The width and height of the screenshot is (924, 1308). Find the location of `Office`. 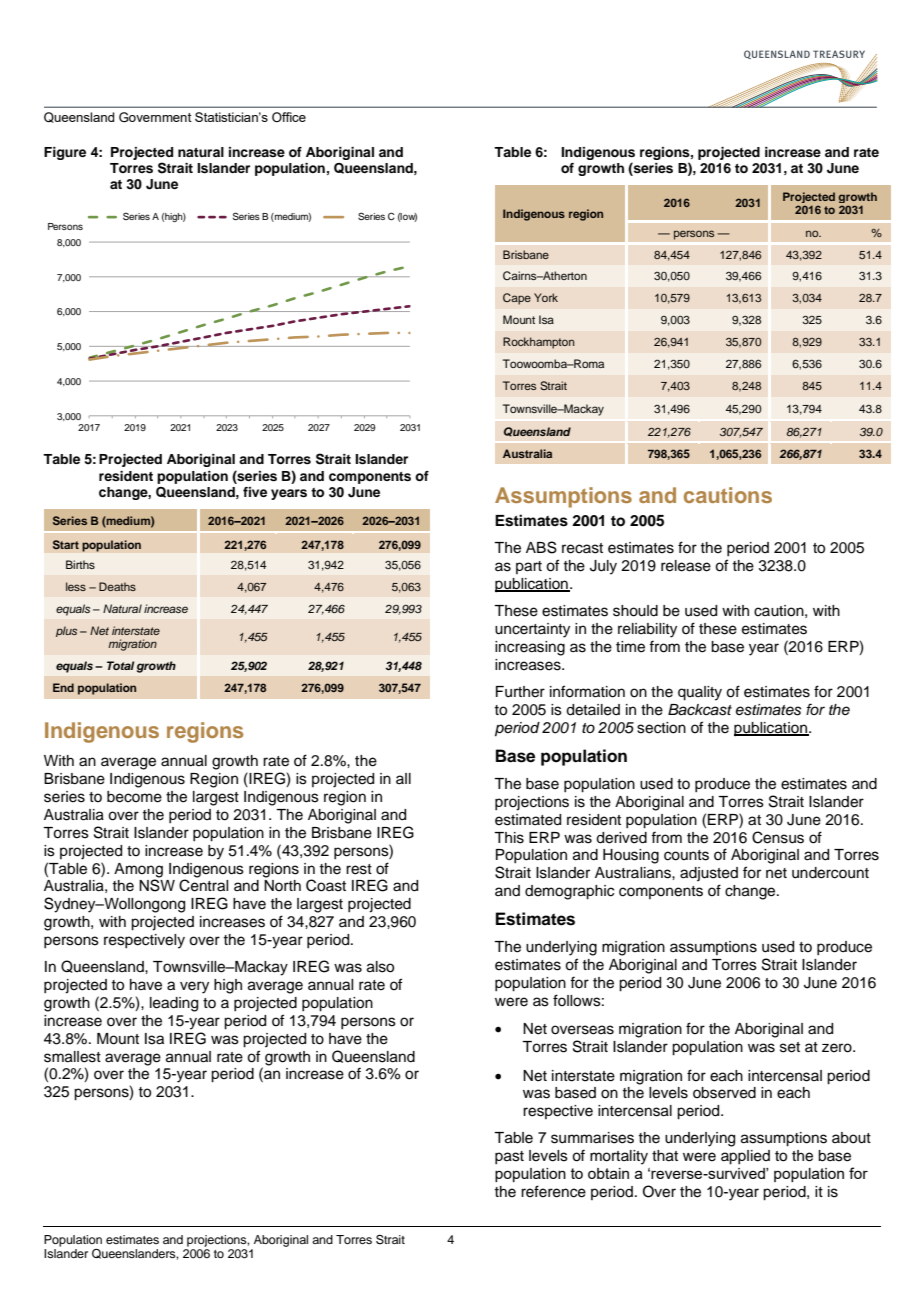

Office is located at coordinates (289, 117).
